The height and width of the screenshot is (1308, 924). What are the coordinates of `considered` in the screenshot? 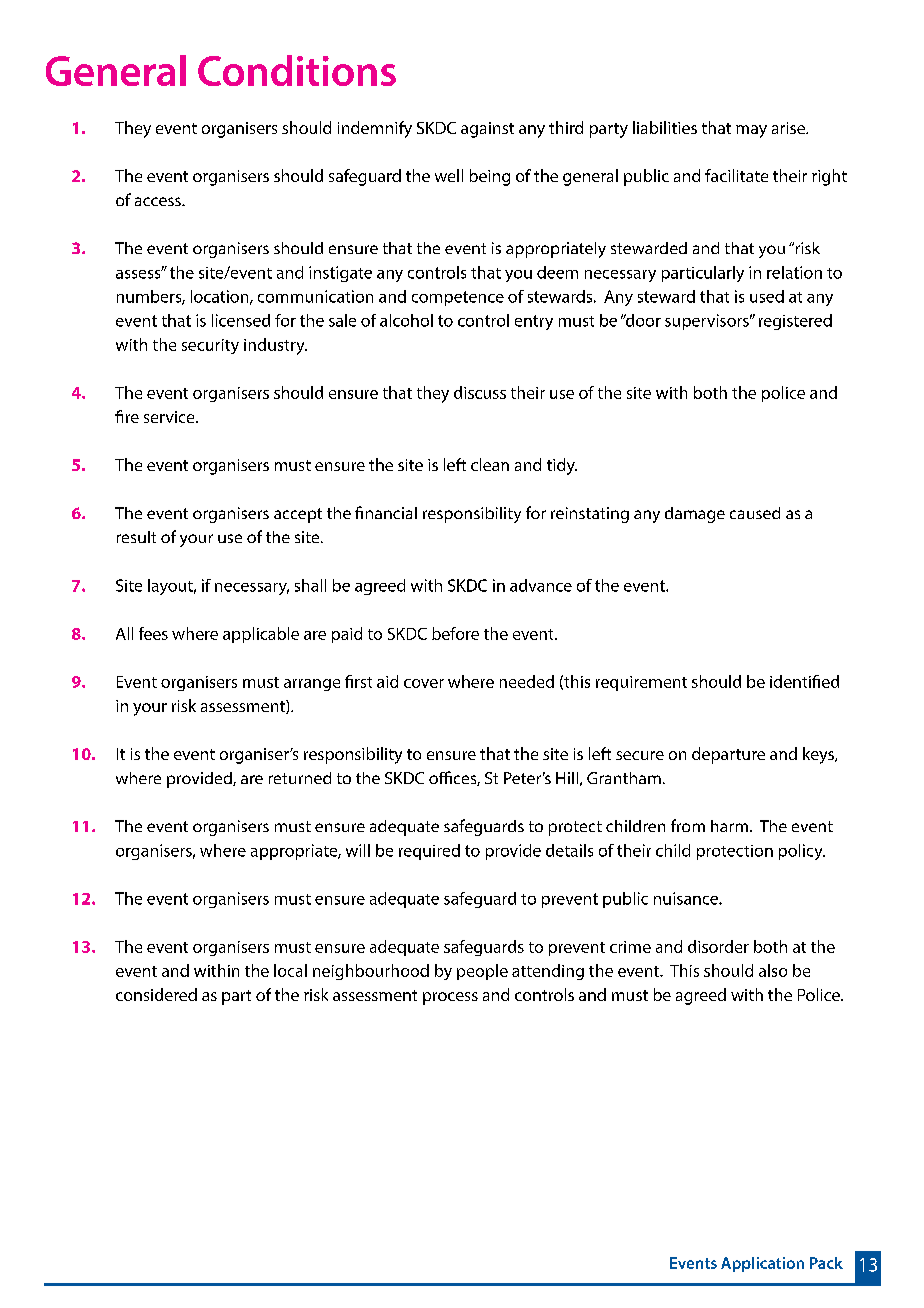 It's located at (156, 994).
